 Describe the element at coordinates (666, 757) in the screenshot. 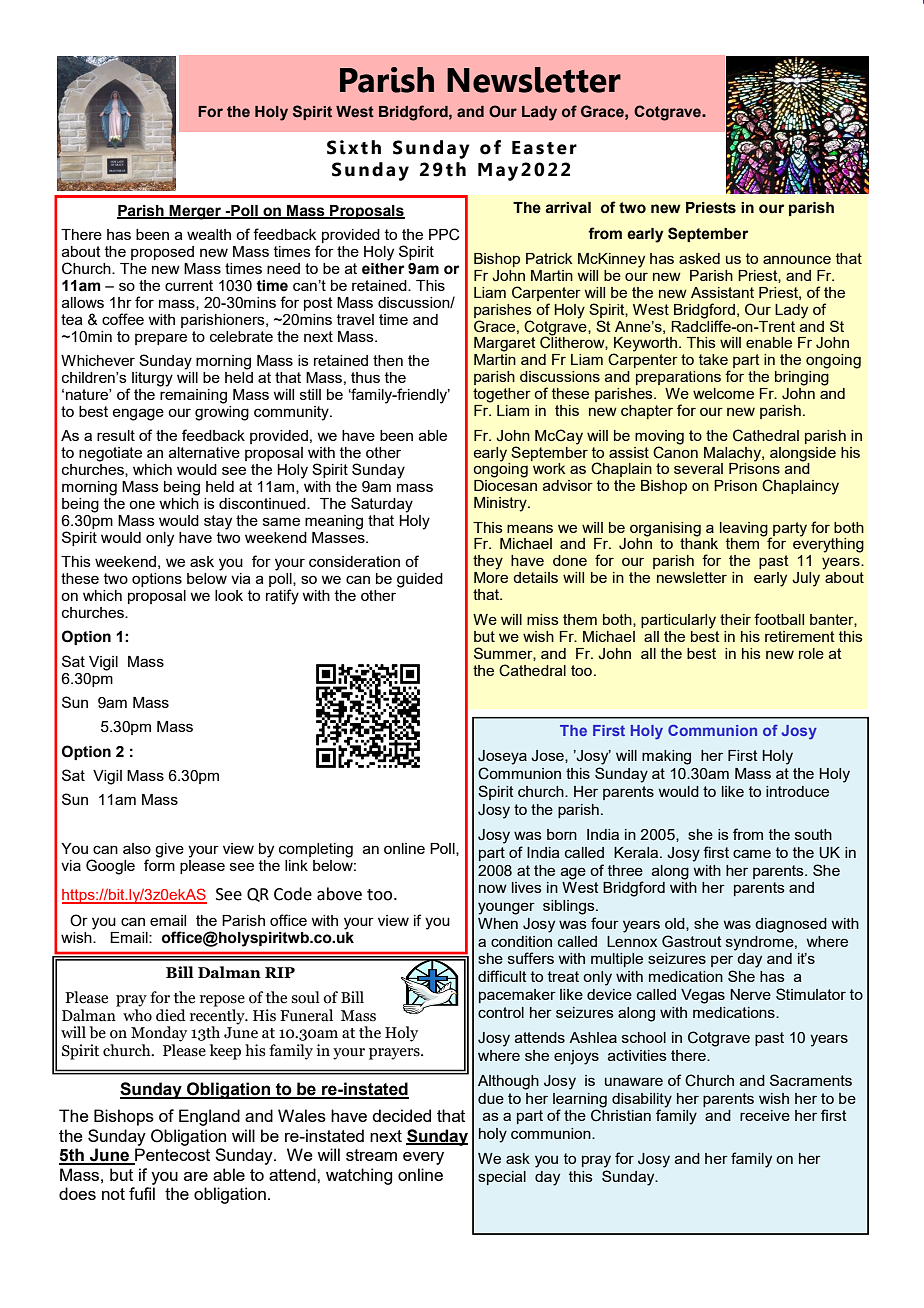

I see `making` at that location.
